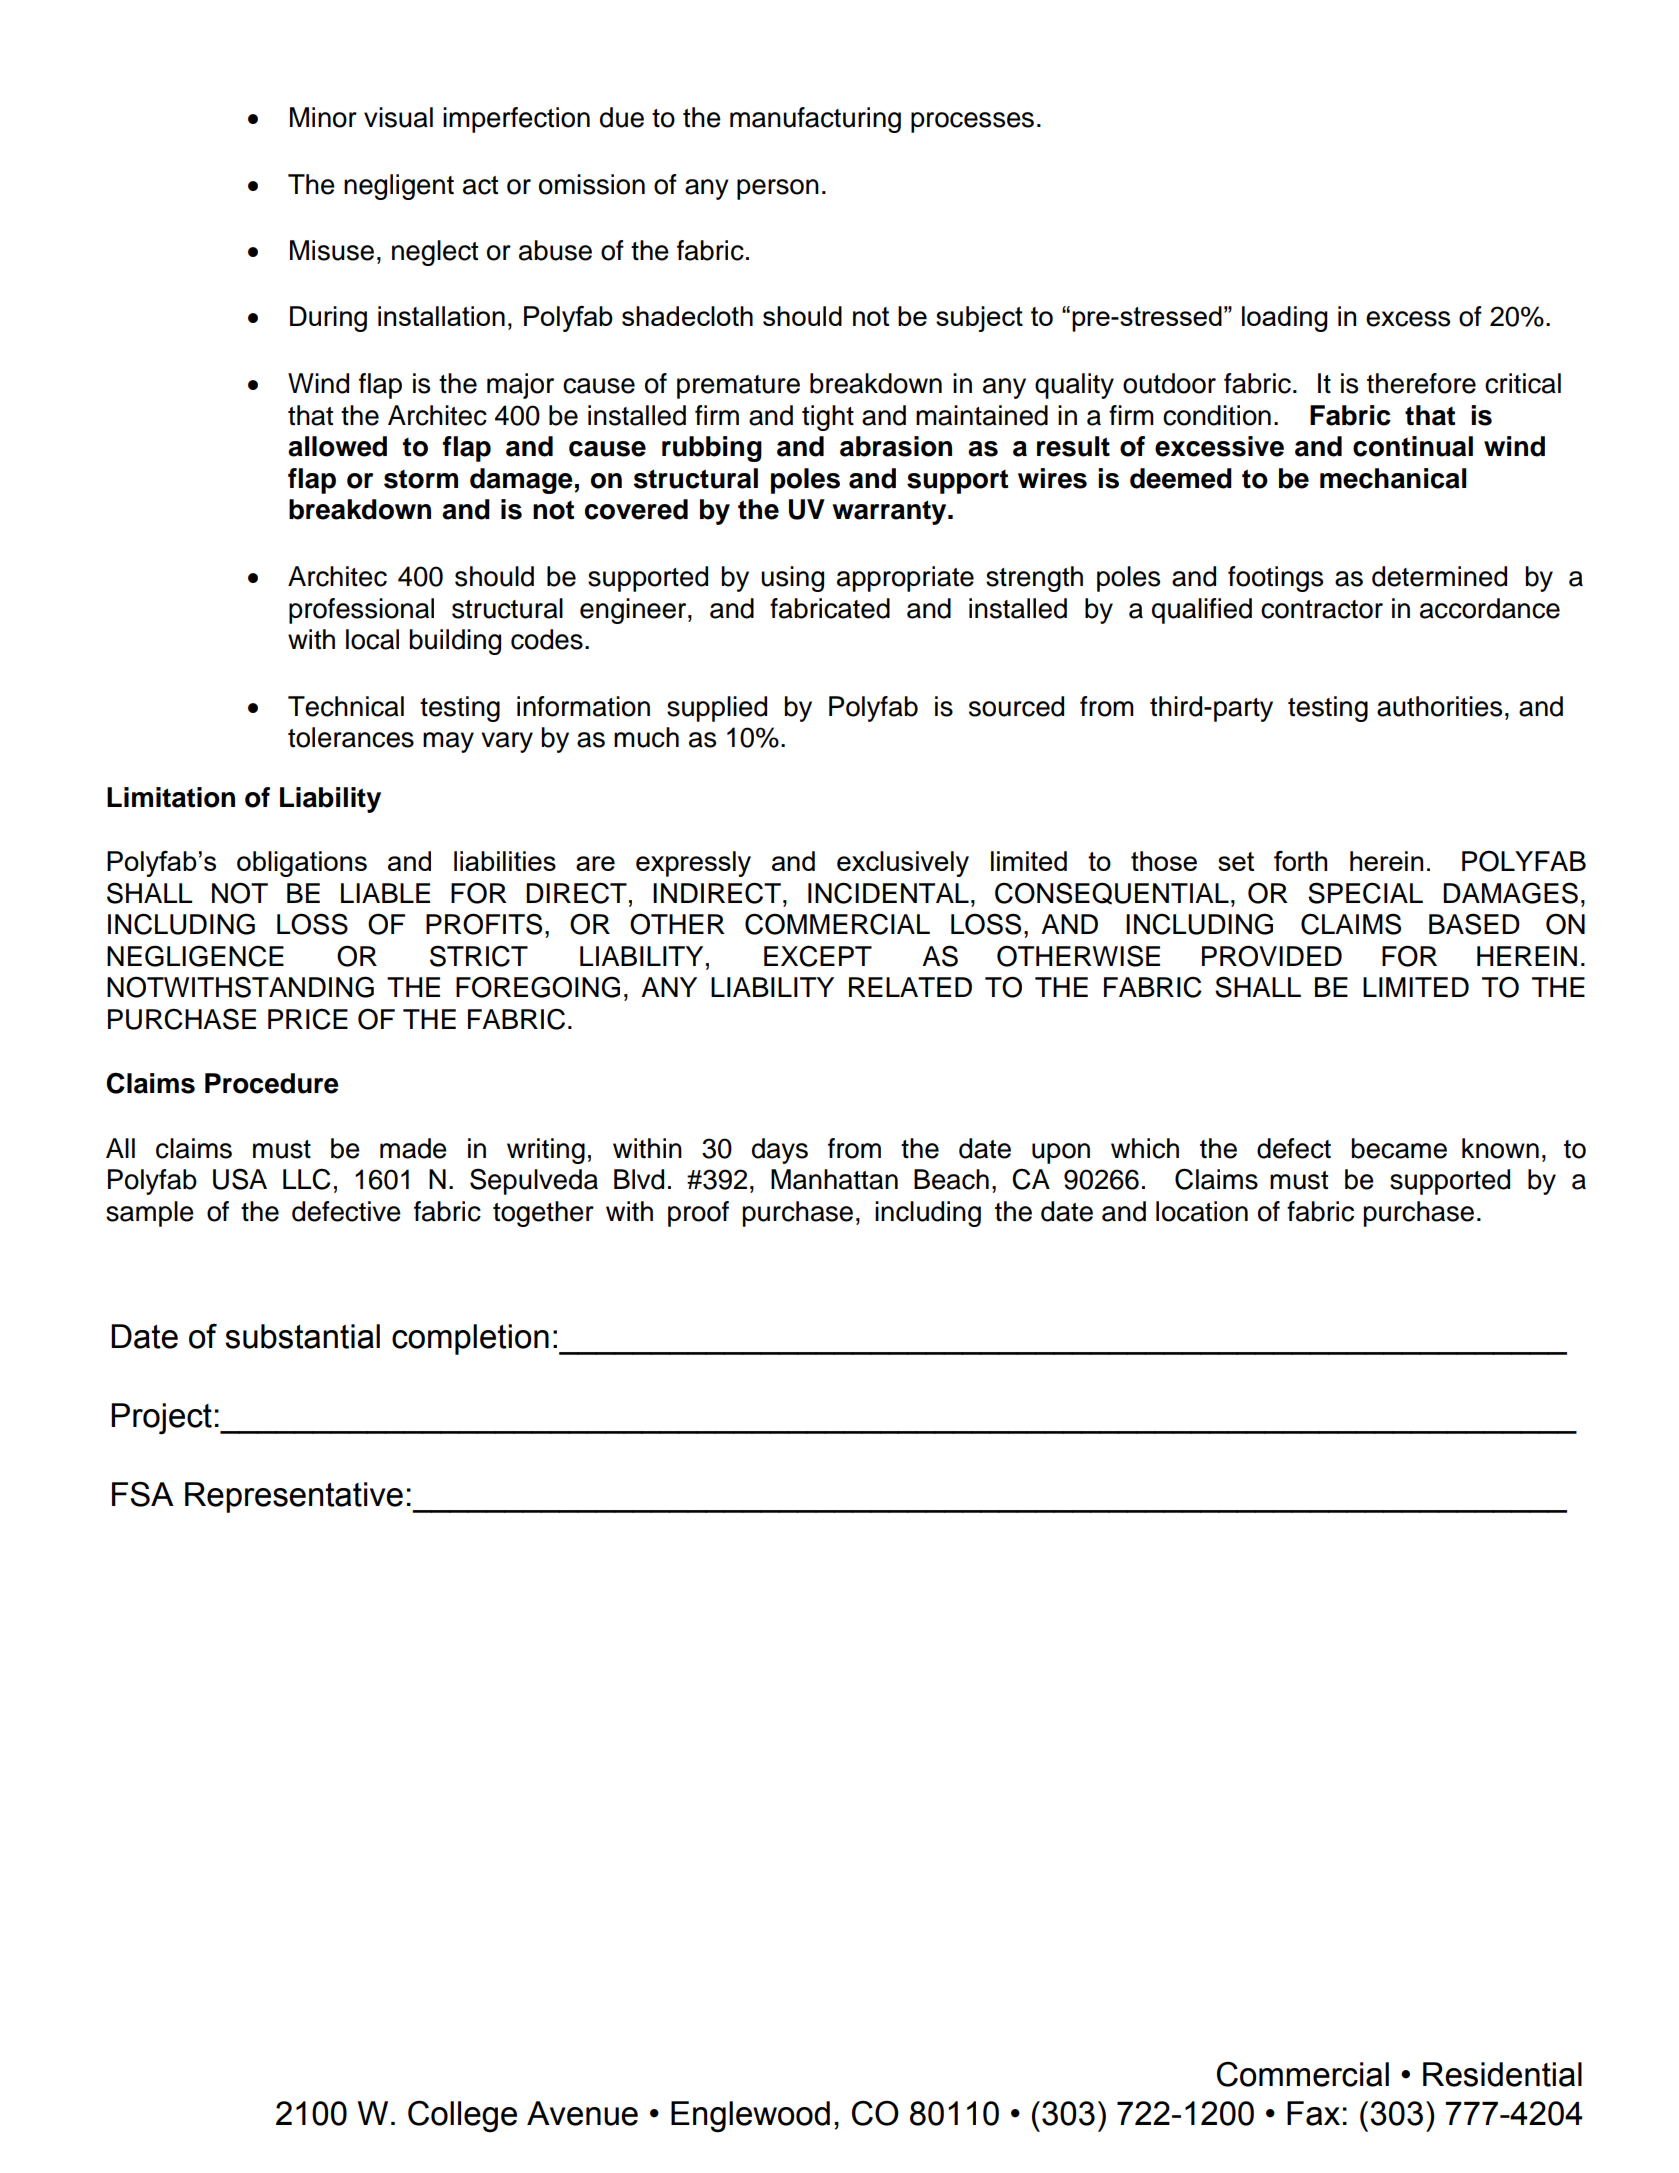 This screenshot has width=1679, height=2173. Describe the element at coordinates (1202, 1211) in the screenshot. I see `location` at that location.
